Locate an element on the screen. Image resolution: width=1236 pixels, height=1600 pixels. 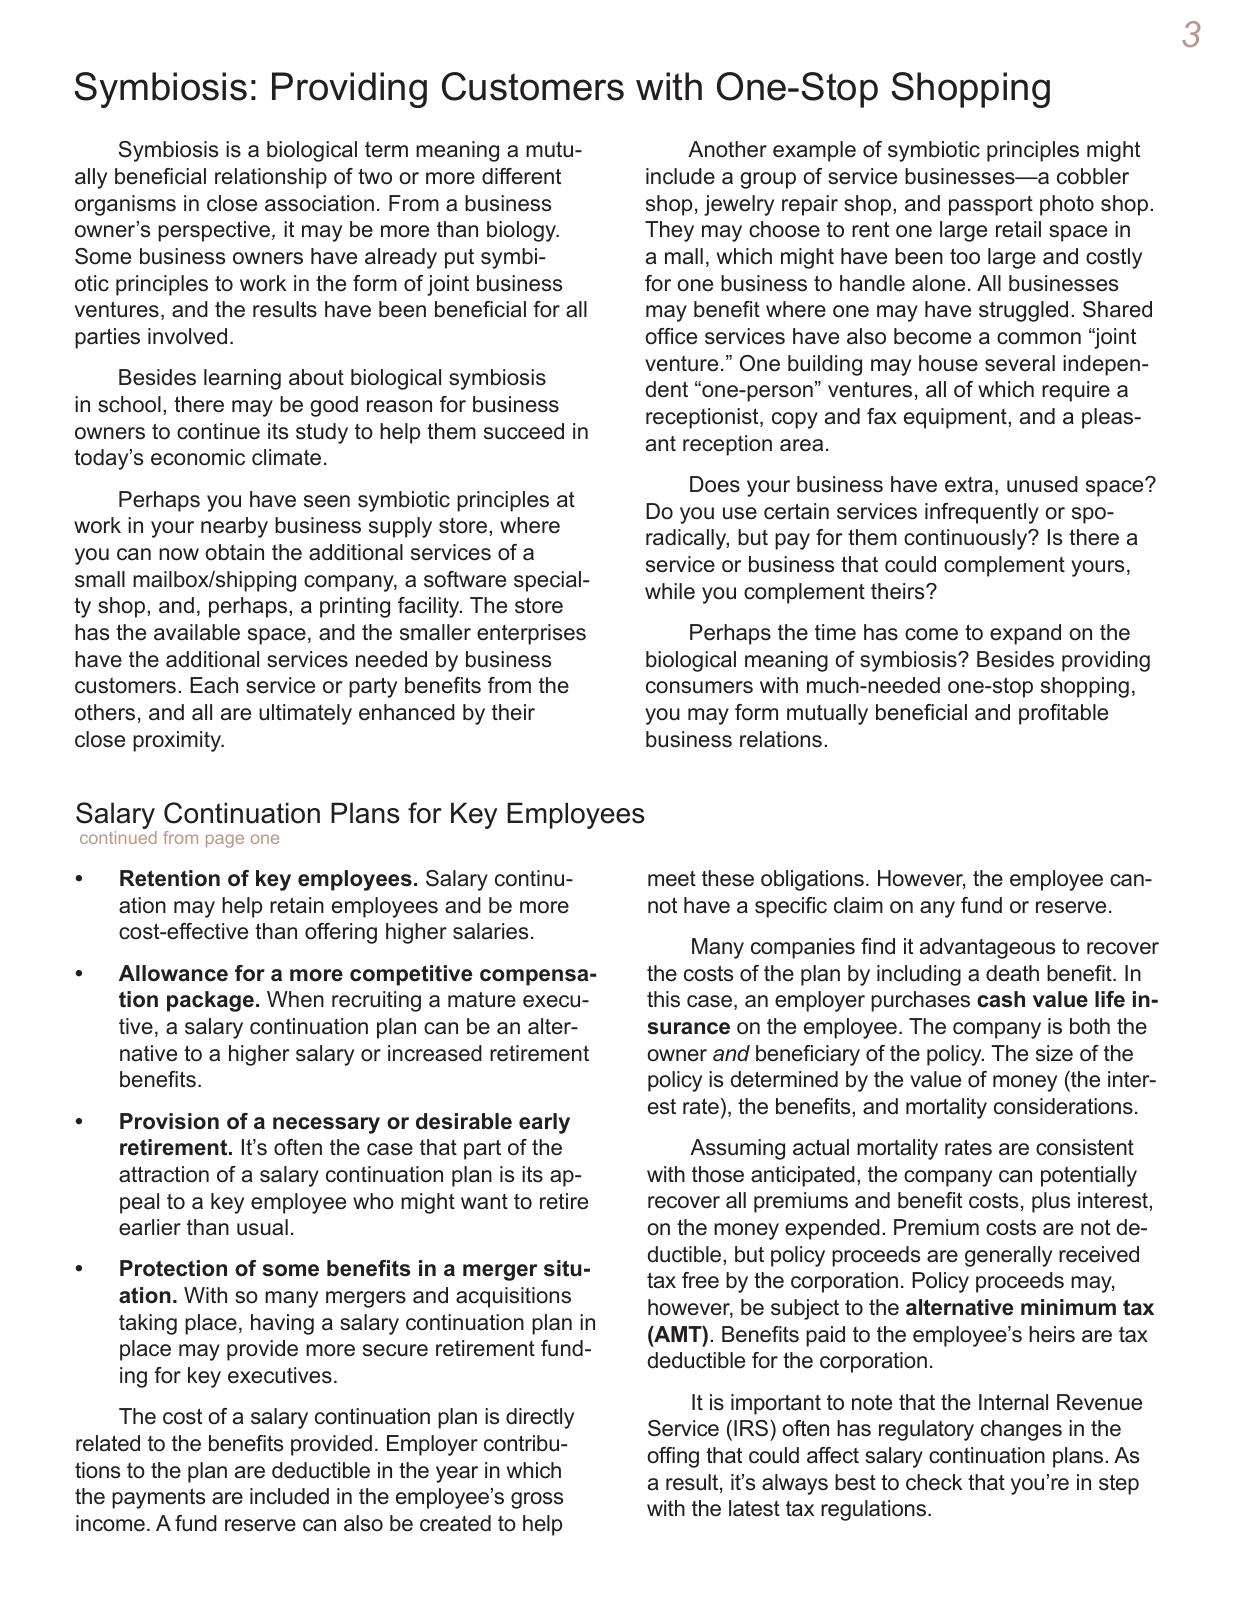
expand is located at coordinates (1025, 634).
